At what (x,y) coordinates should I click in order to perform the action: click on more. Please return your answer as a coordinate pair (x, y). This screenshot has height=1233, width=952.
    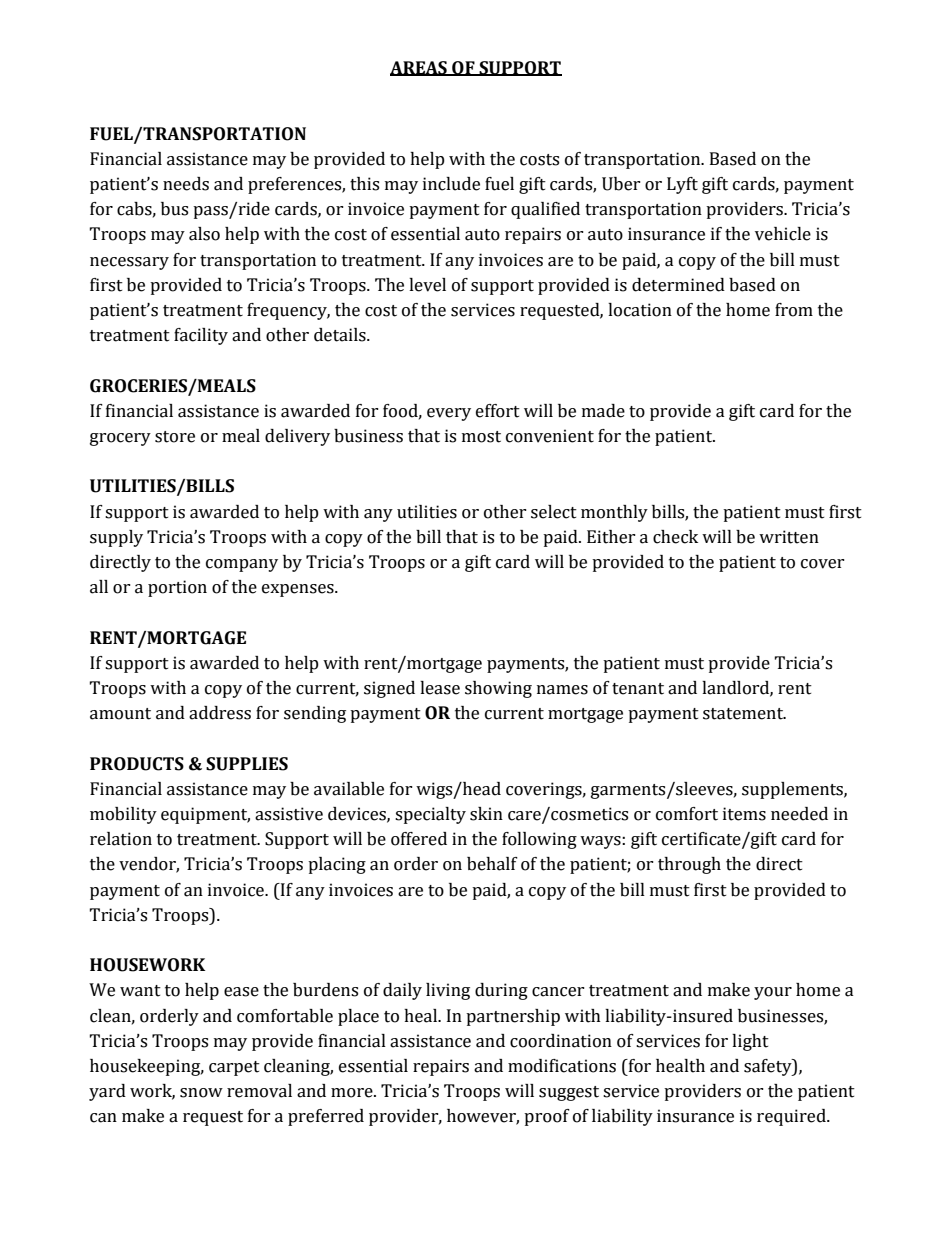
    Looking at the image, I should click on (353, 1093).
